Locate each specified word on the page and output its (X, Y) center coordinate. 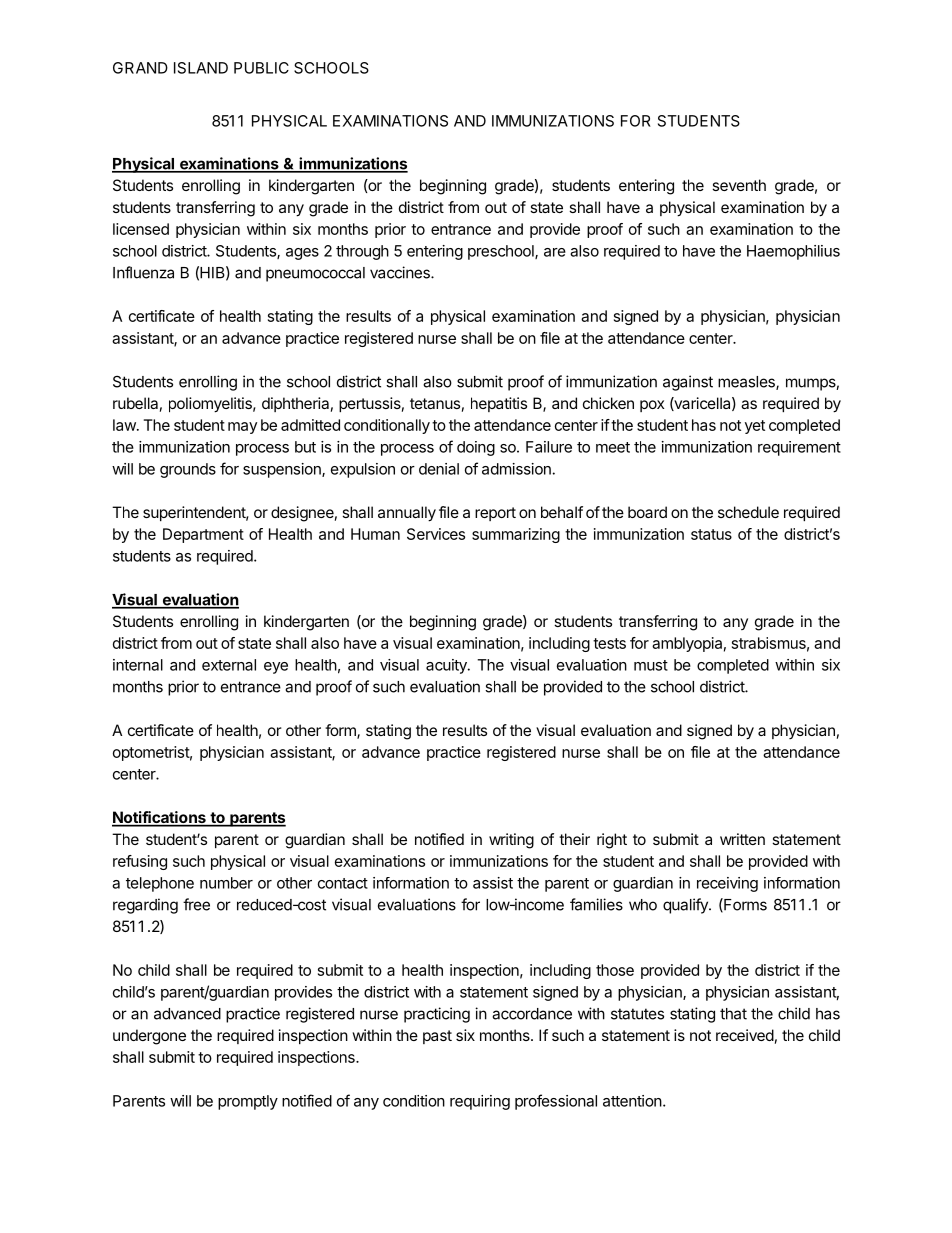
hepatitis (499, 404)
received (745, 1035)
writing (511, 841)
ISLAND (201, 68)
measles (747, 383)
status (711, 534)
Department (203, 535)
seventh (739, 185)
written (742, 839)
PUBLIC (261, 68)
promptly (248, 1102)
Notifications (160, 818)
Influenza (143, 272)
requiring (480, 1102)
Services (436, 534)
